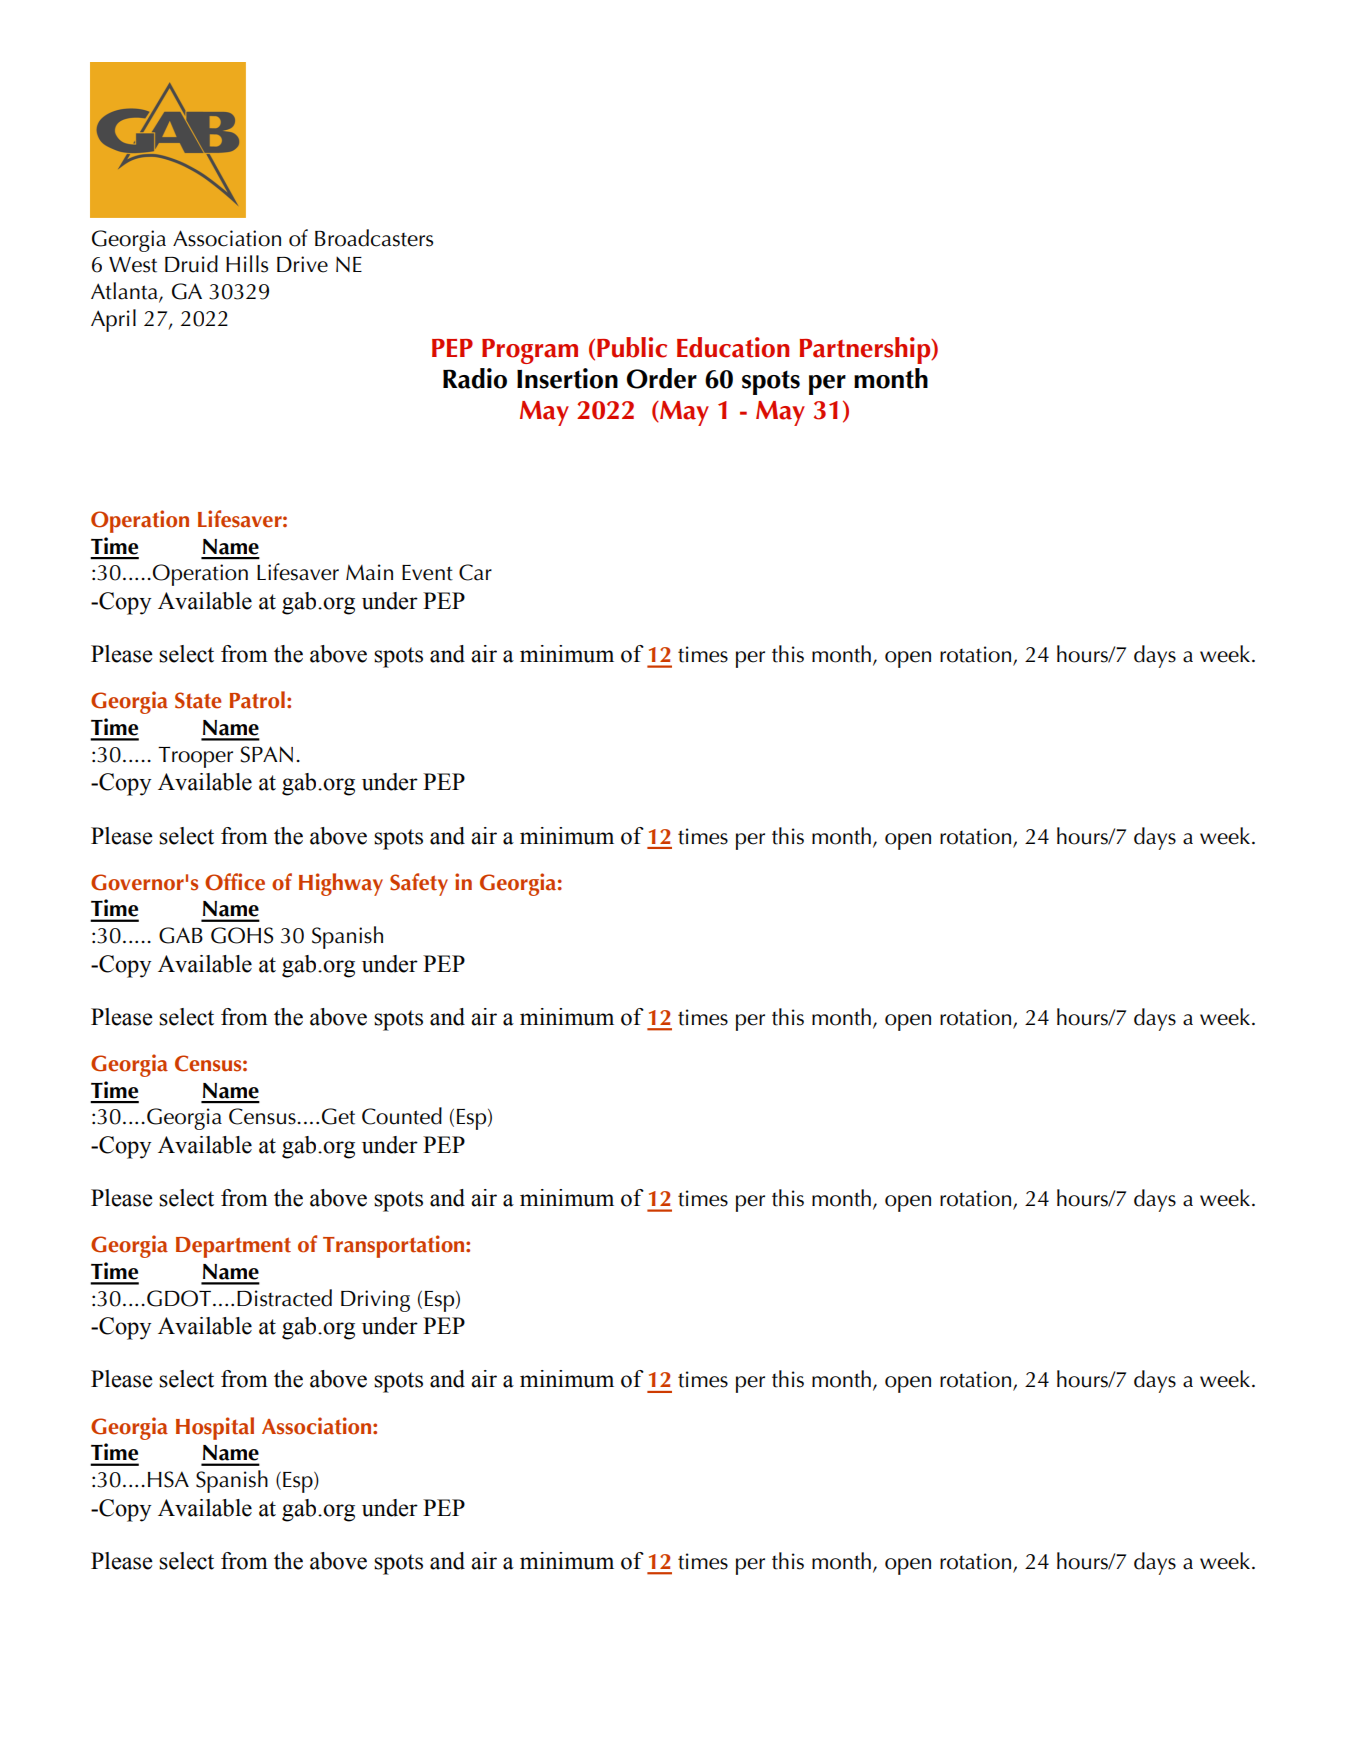 The height and width of the page is (1754, 1355). Describe the element at coordinates (427, 573) in the page. I see `Event` at that location.
